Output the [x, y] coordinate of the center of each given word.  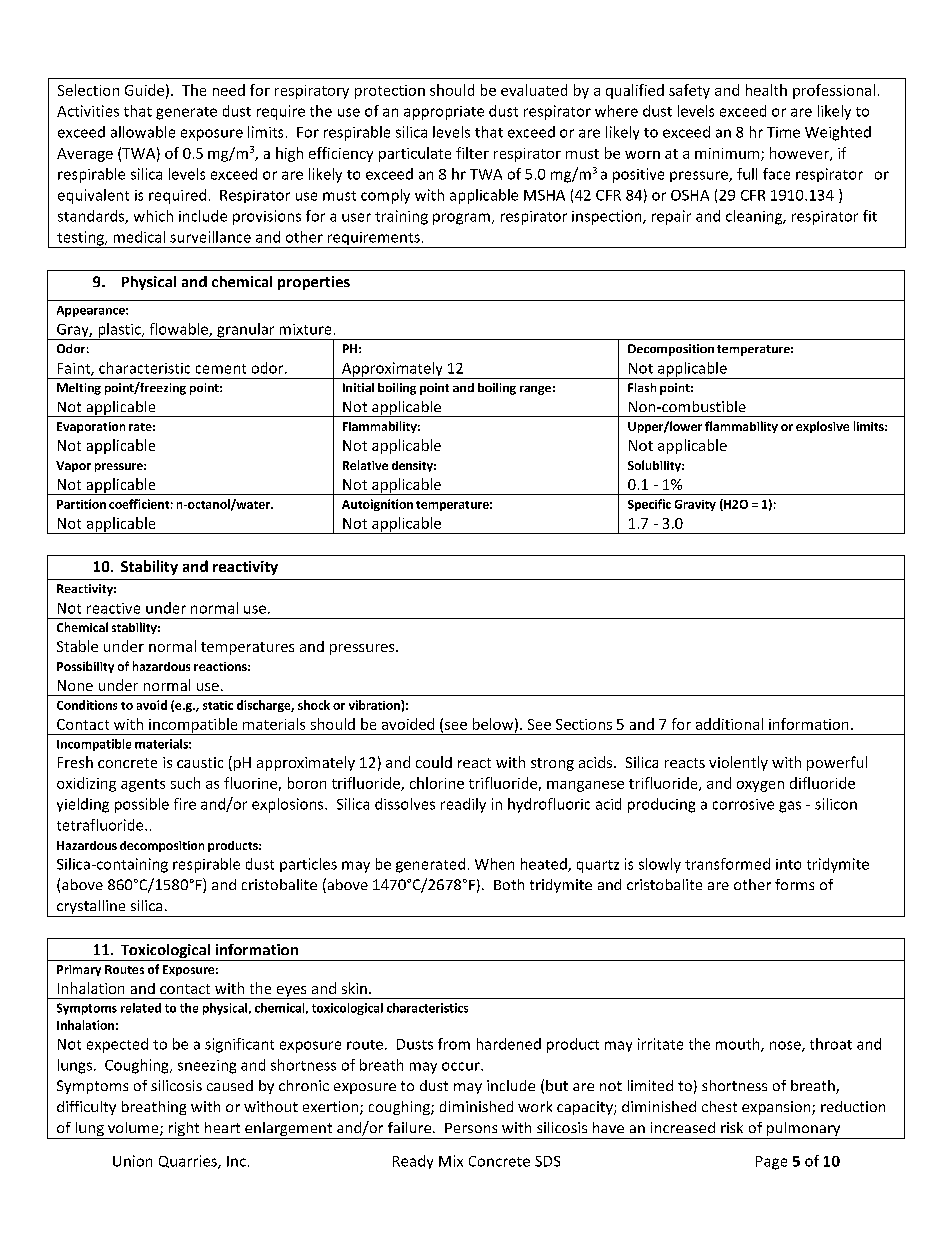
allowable [143, 132]
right [184, 1130]
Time [783, 132]
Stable [77, 646]
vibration [375, 705]
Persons [471, 1128]
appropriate [444, 113]
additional [729, 724]
